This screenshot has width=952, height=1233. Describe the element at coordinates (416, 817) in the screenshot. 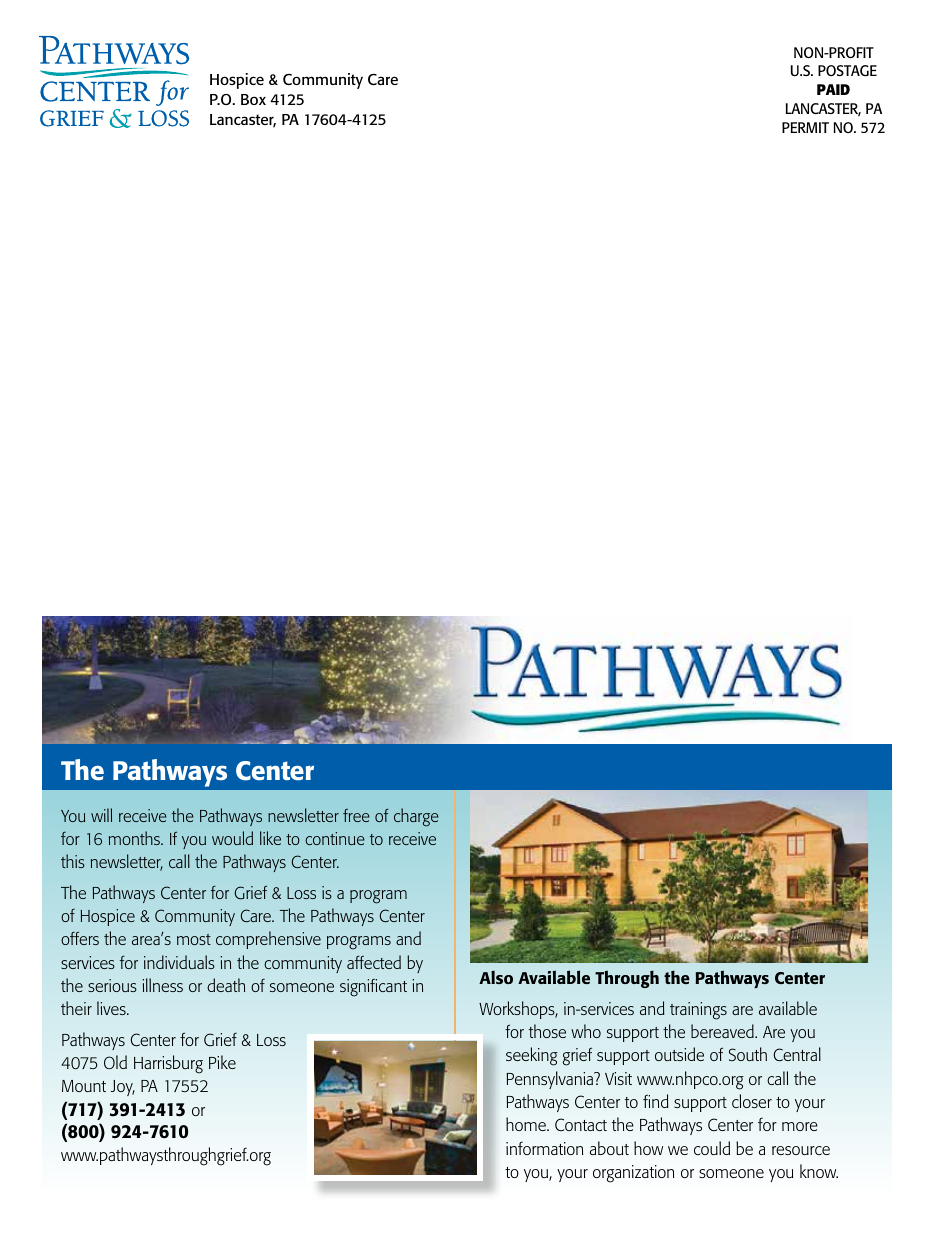

I see `charge` at that location.
